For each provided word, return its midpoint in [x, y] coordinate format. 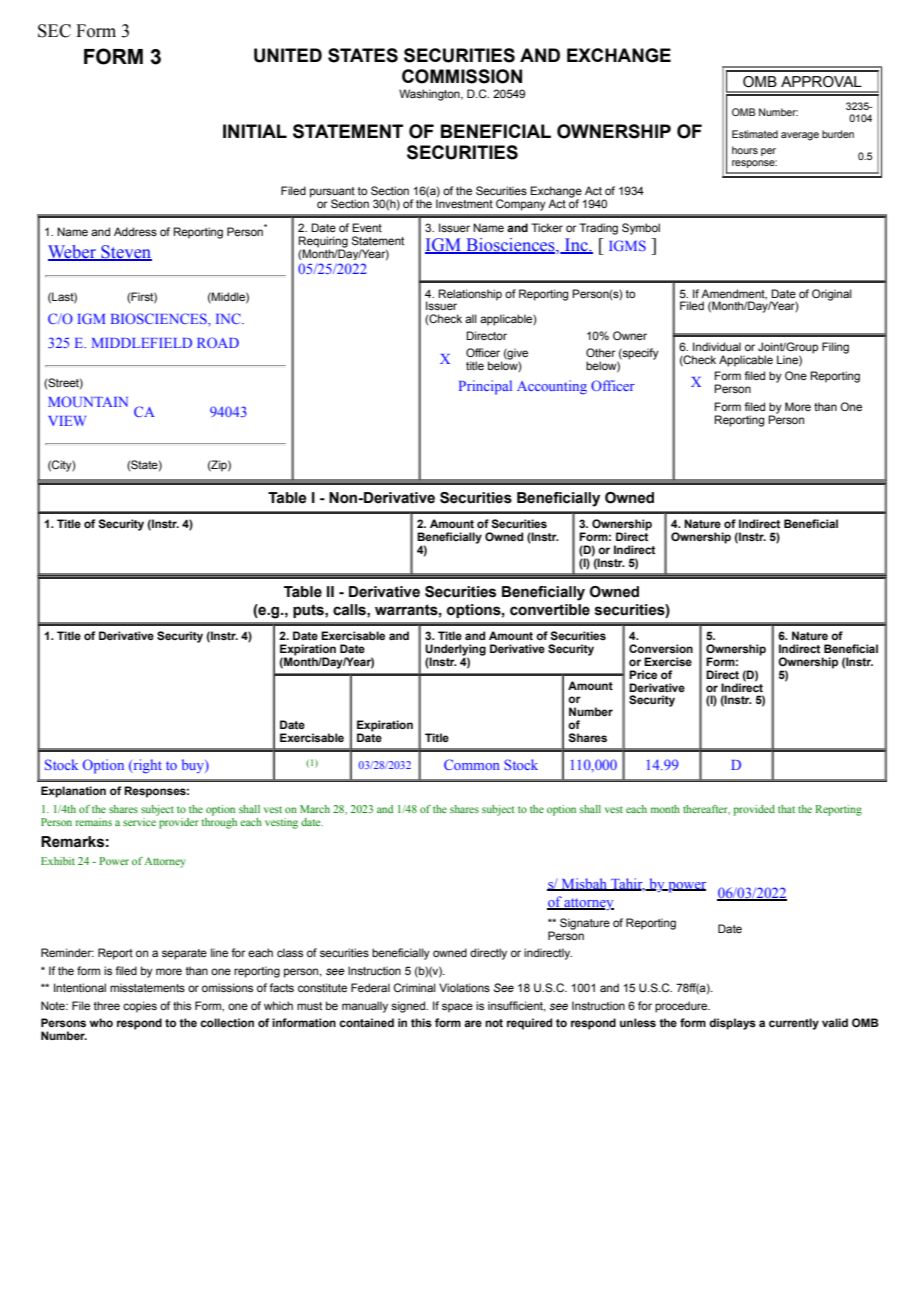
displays [732, 1024]
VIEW [67, 421]
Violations [464, 987]
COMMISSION [462, 76]
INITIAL [255, 131]
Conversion [661, 649]
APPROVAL [821, 82]
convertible [550, 610]
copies [140, 1007]
